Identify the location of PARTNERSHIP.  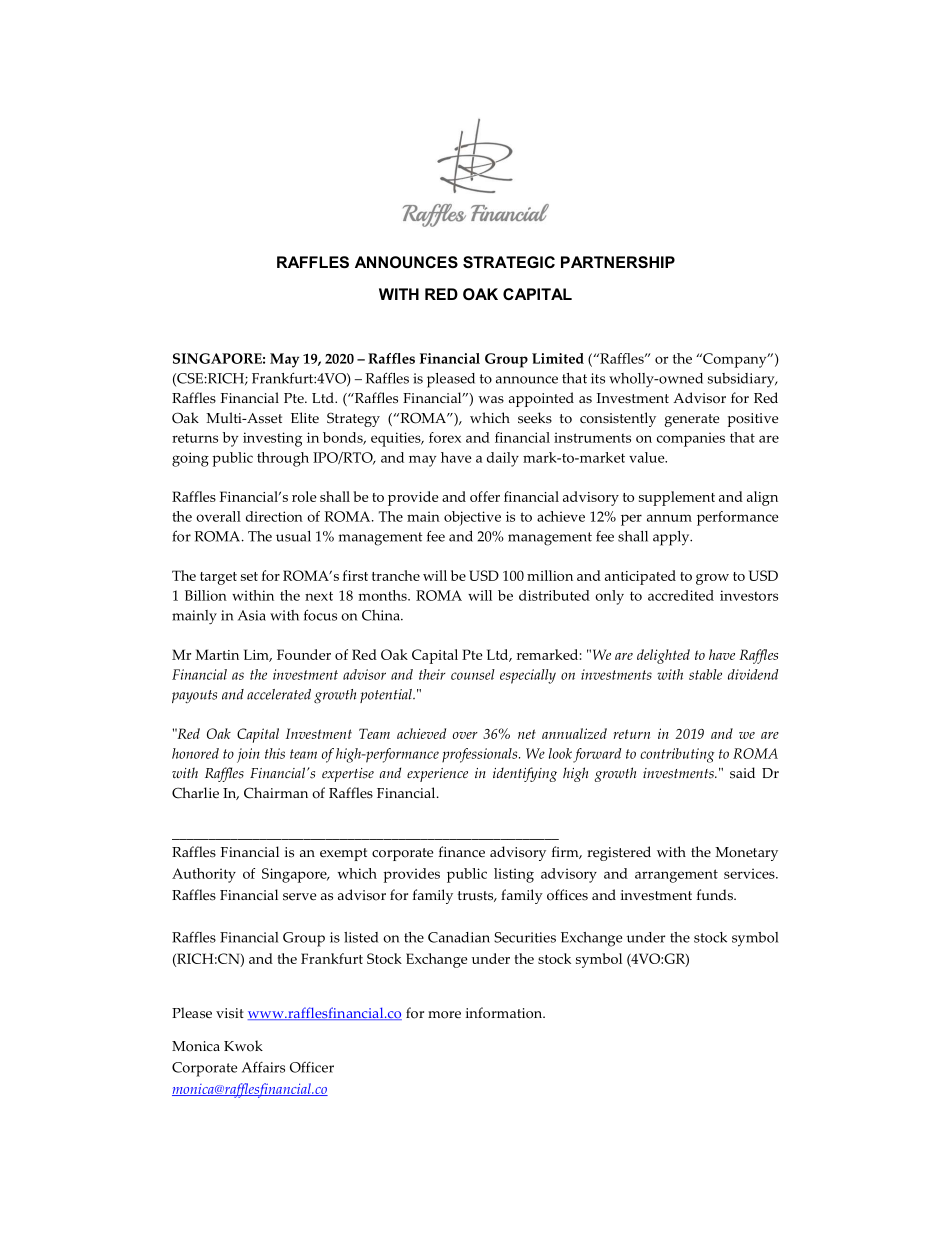
(618, 262).
